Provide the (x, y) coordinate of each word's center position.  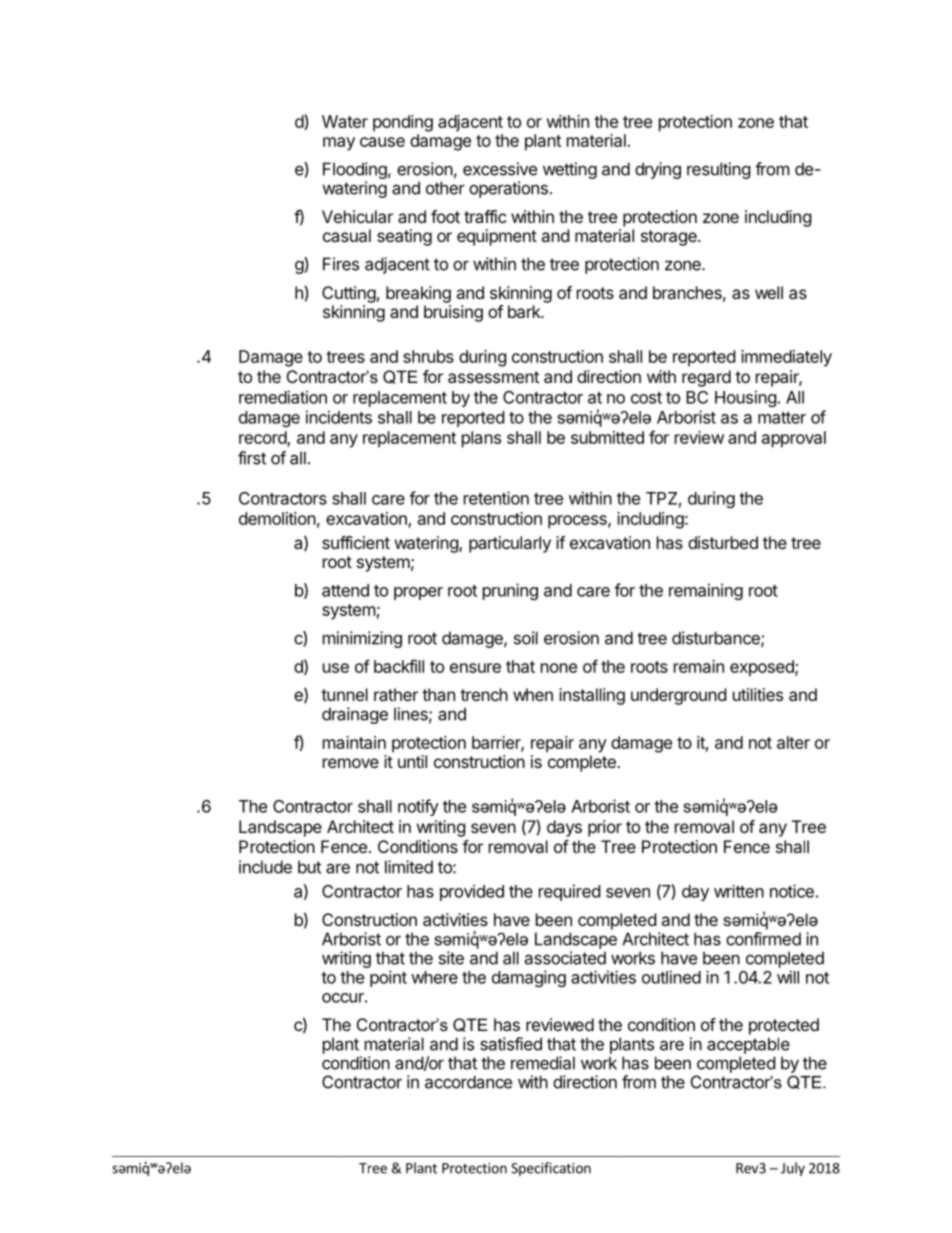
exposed (763, 668)
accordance (468, 1082)
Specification (551, 1169)
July (793, 1169)
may (339, 144)
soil (526, 638)
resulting (719, 170)
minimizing (362, 639)
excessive (500, 169)
